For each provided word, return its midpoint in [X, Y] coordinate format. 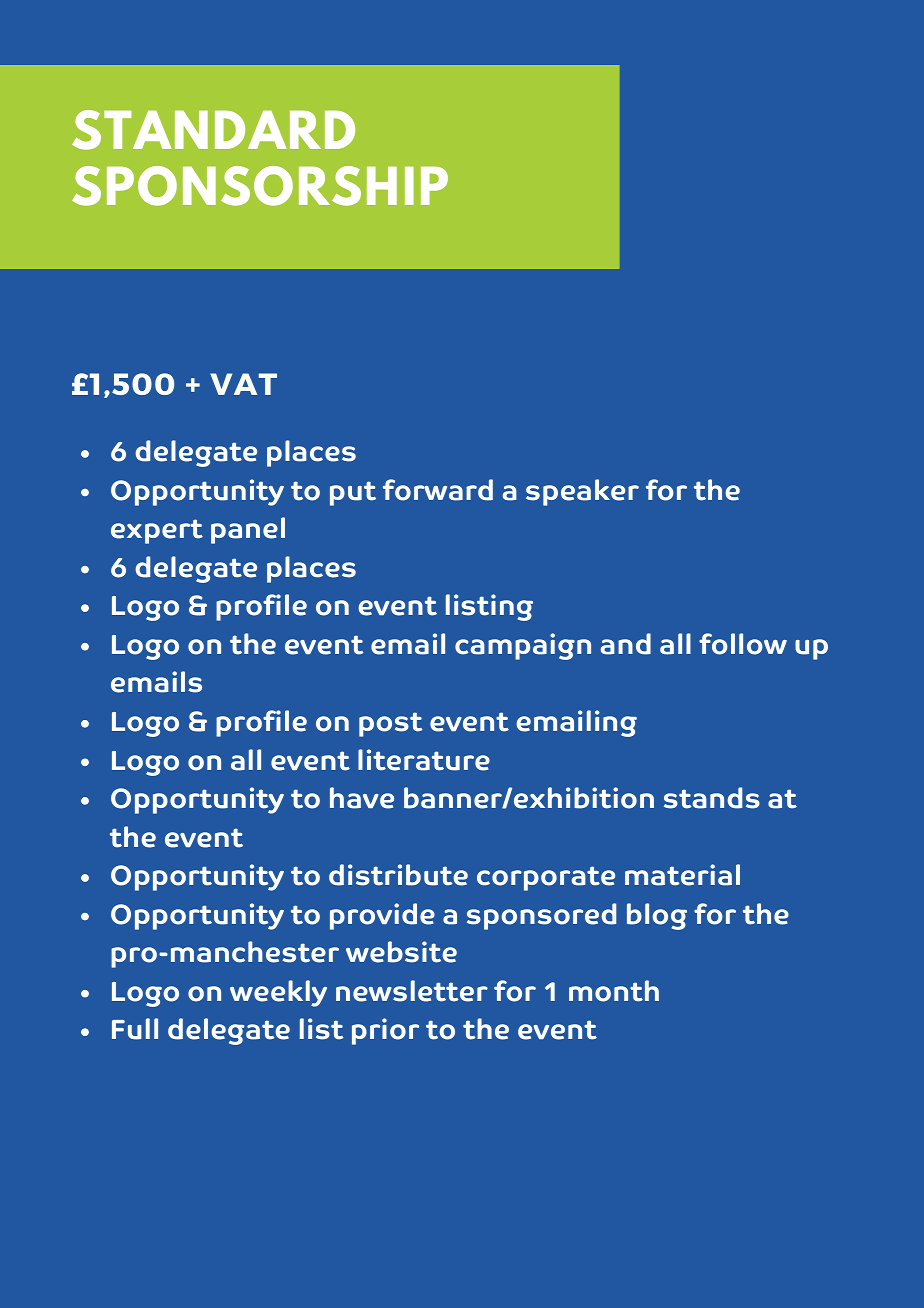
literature [424, 760]
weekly [278, 993]
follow [743, 644]
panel [248, 530]
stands [712, 798]
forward [438, 490]
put [353, 493]
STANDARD [213, 130]
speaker [582, 492]
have [362, 798]
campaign [523, 646]
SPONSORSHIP [260, 186]
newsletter [412, 991]
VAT [243, 384]
